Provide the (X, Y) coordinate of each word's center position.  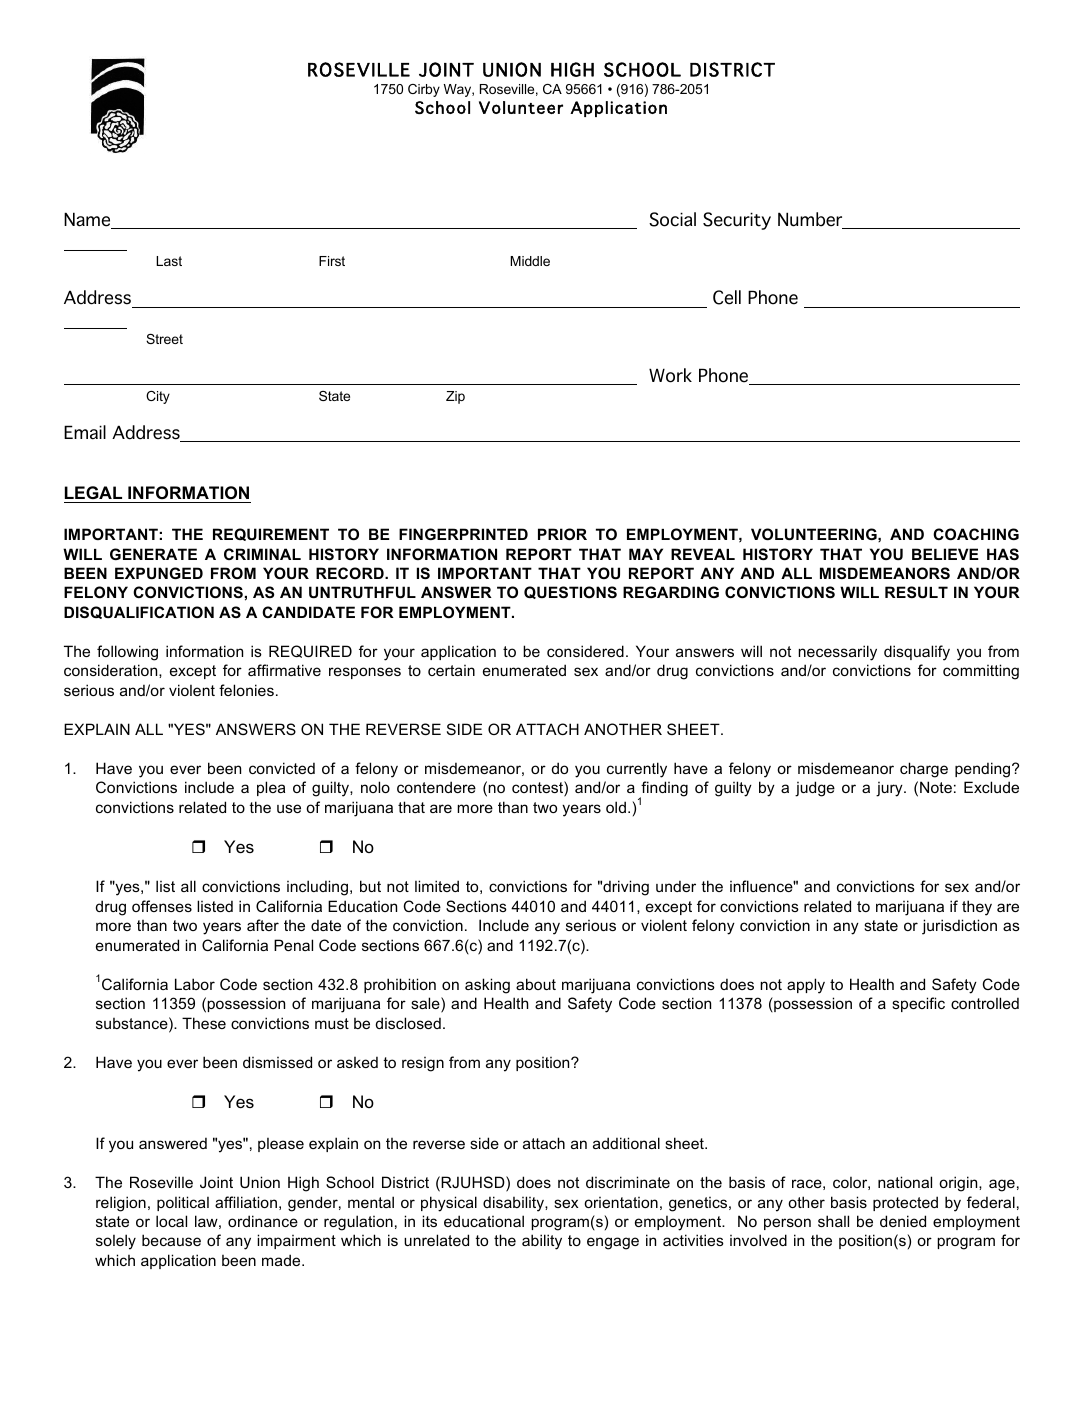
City (158, 397)
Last (169, 261)
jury (890, 789)
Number (811, 220)
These (204, 1023)
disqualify (917, 653)
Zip (455, 397)
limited (437, 886)
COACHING (976, 534)
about (536, 984)
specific (918, 1004)
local (171, 1221)
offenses (162, 906)
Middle (530, 261)
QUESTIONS (570, 592)
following (127, 653)
